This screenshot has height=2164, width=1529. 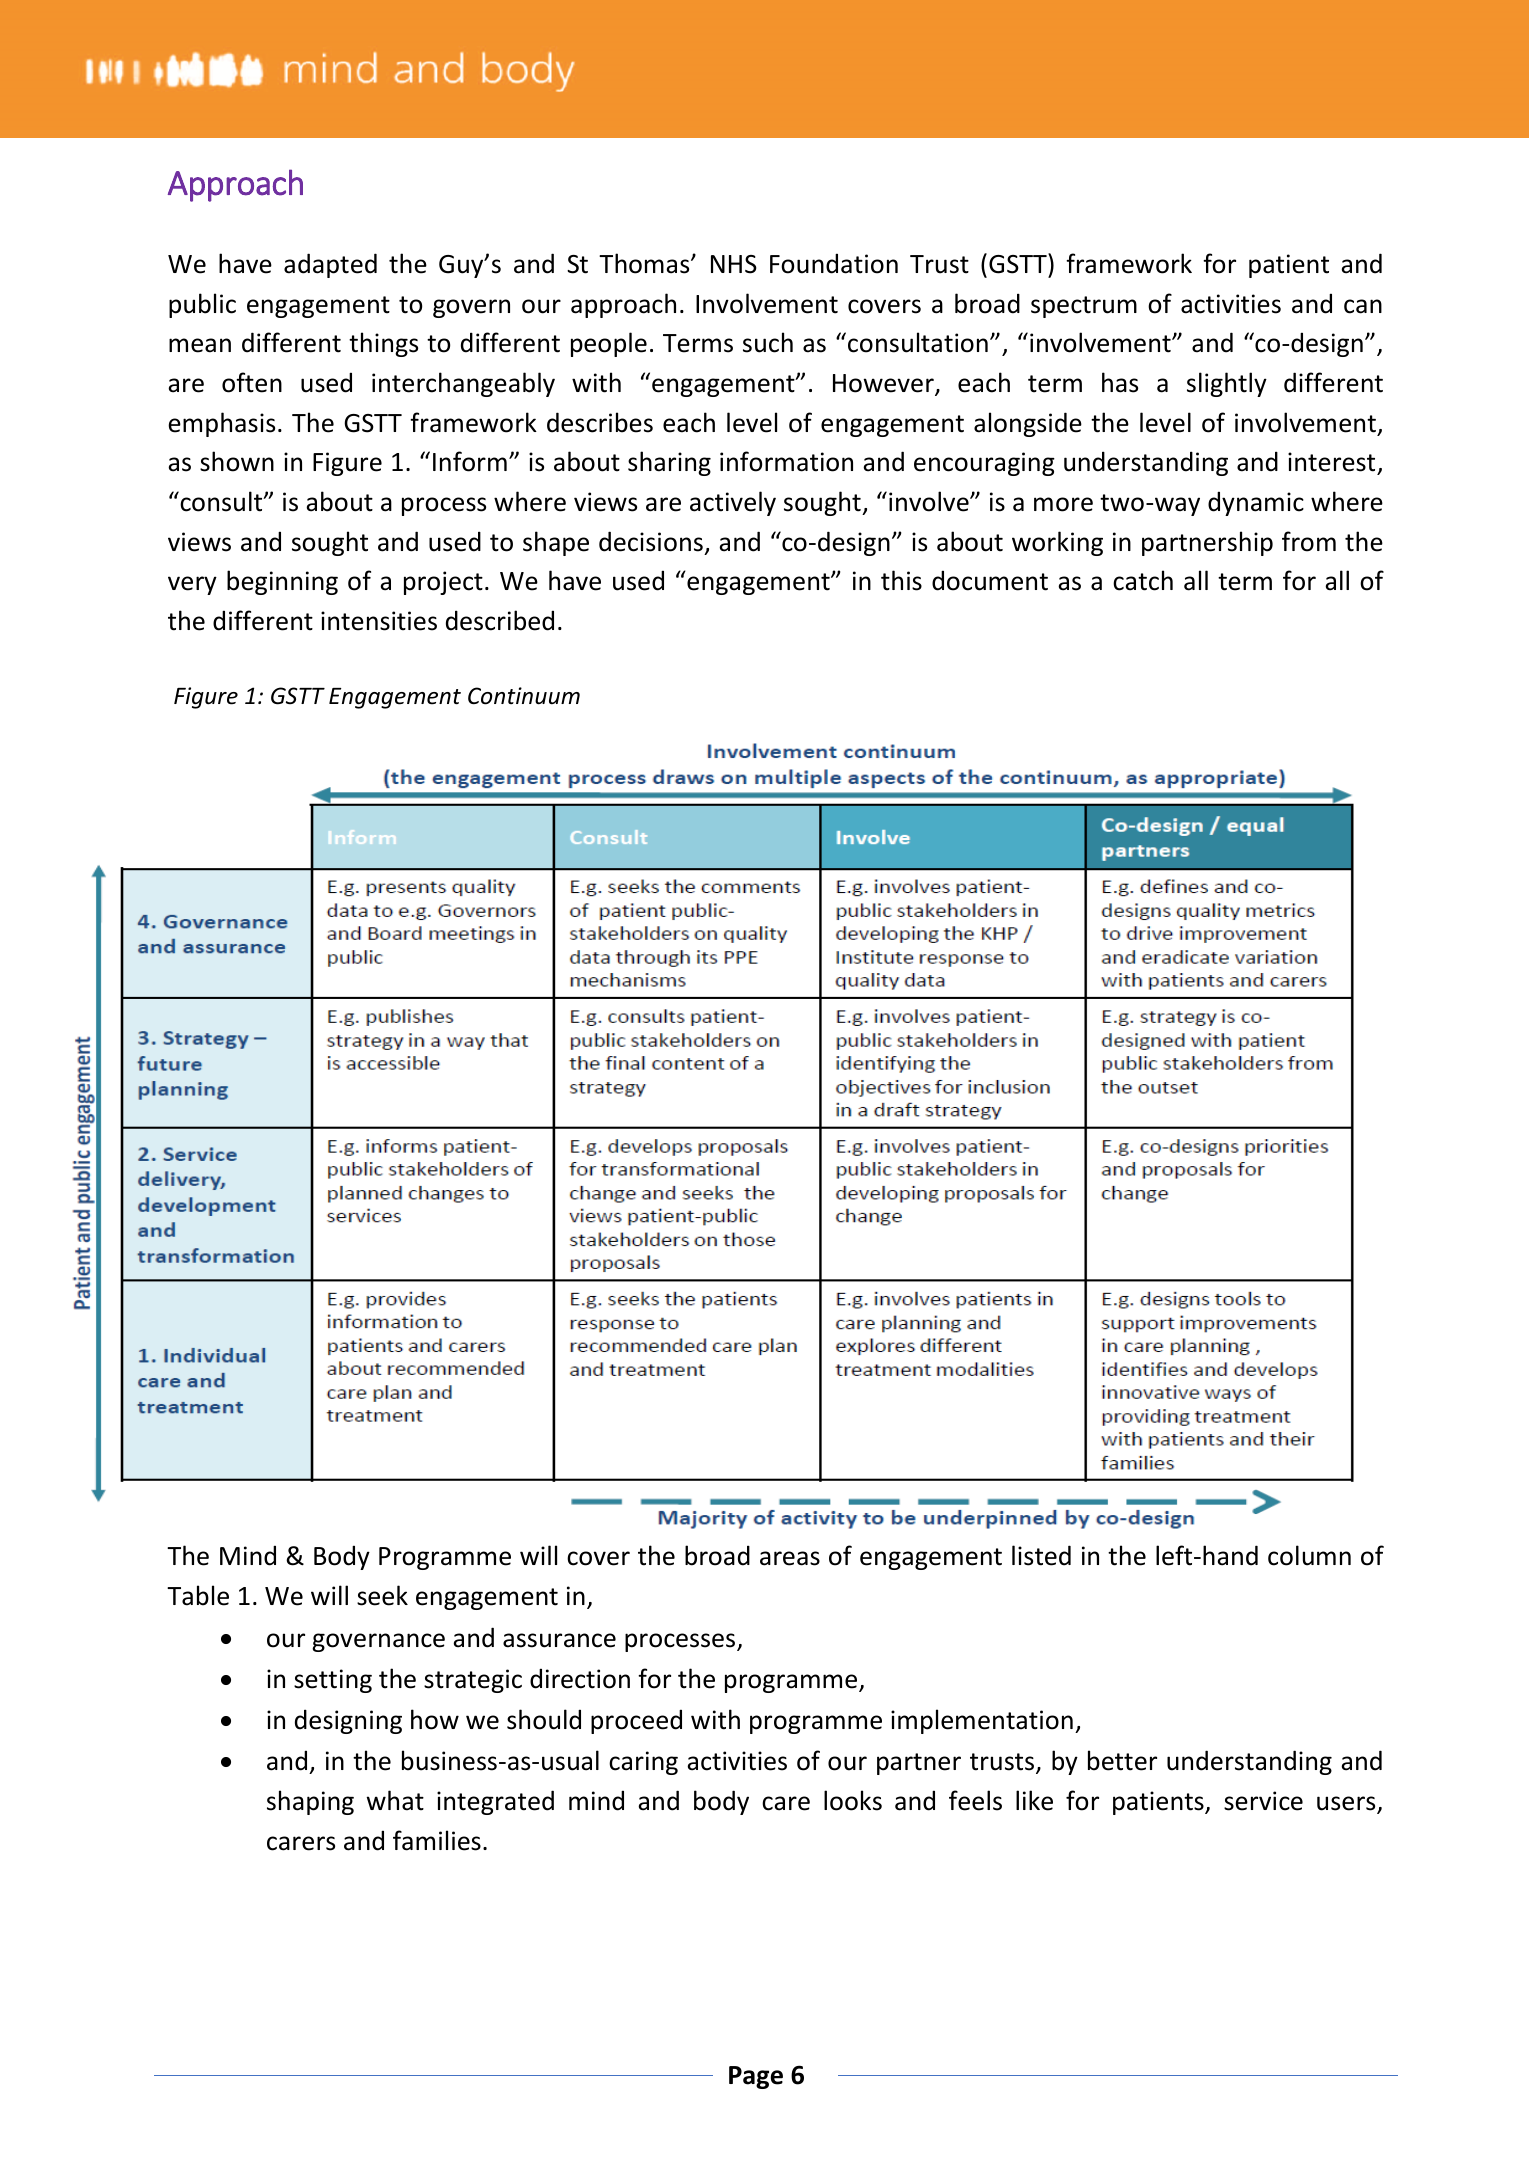 I want to click on catch, so click(x=1143, y=580).
